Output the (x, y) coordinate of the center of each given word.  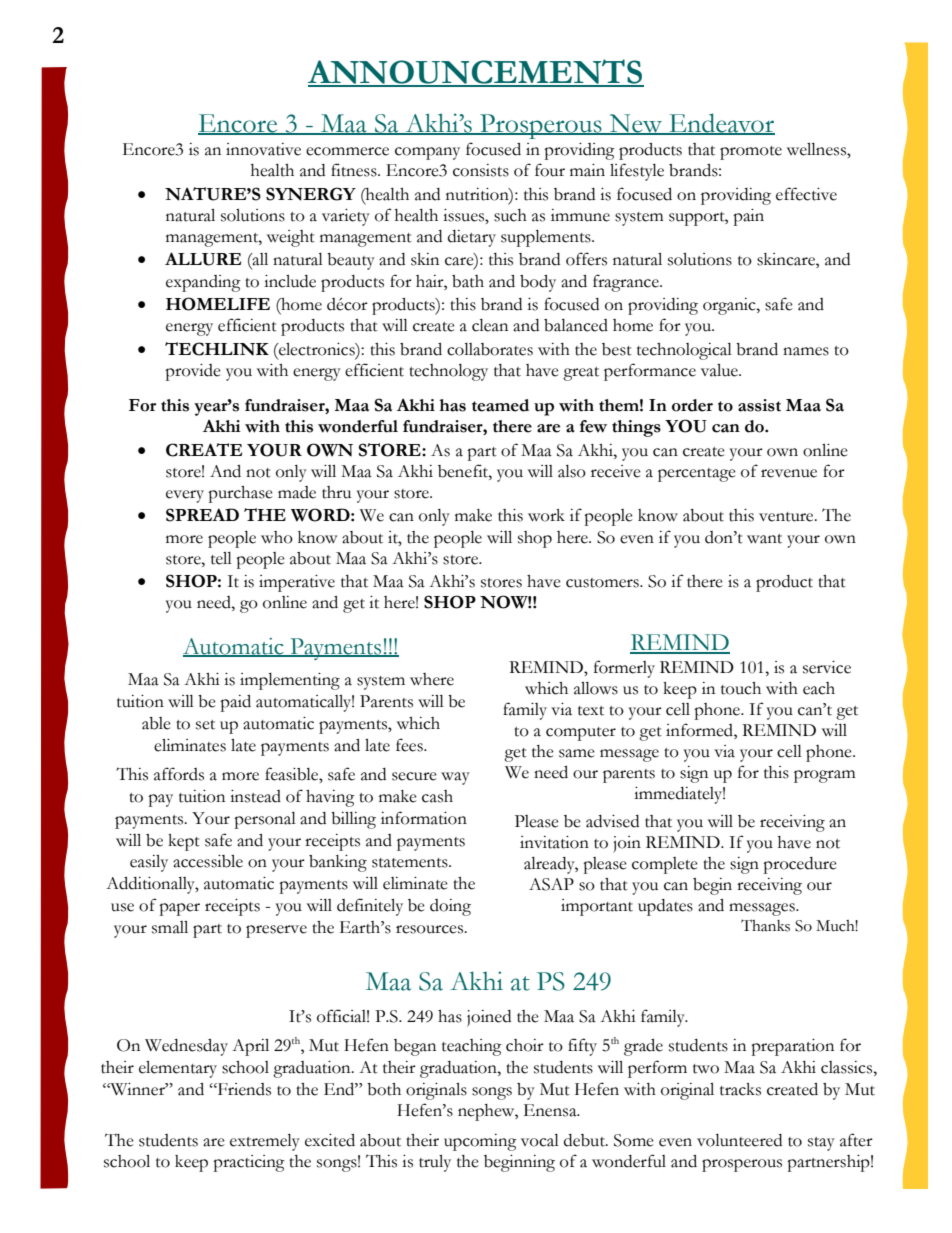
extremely (265, 1142)
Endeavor (721, 124)
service (827, 667)
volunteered (739, 1140)
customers (603, 583)
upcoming (480, 1142)
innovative (263, 149)
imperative (297, 583)
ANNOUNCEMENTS (476, 72)
